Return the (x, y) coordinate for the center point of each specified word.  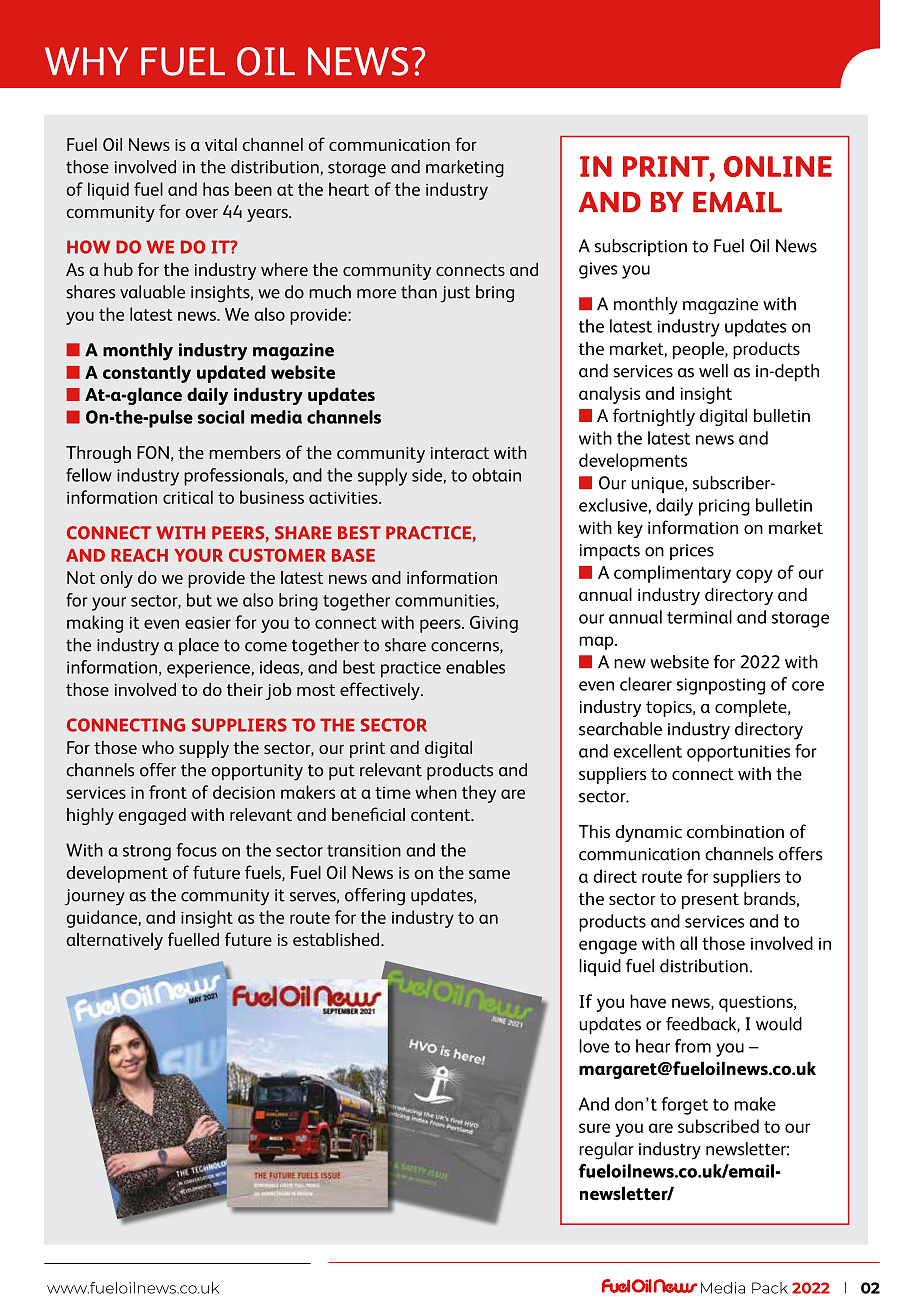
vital (221, 144)
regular (606, 1151)
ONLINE (778, 166)
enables (475, 667)
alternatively (114, 941)
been (253, 189)
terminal (699, 617)
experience (209, 669)
